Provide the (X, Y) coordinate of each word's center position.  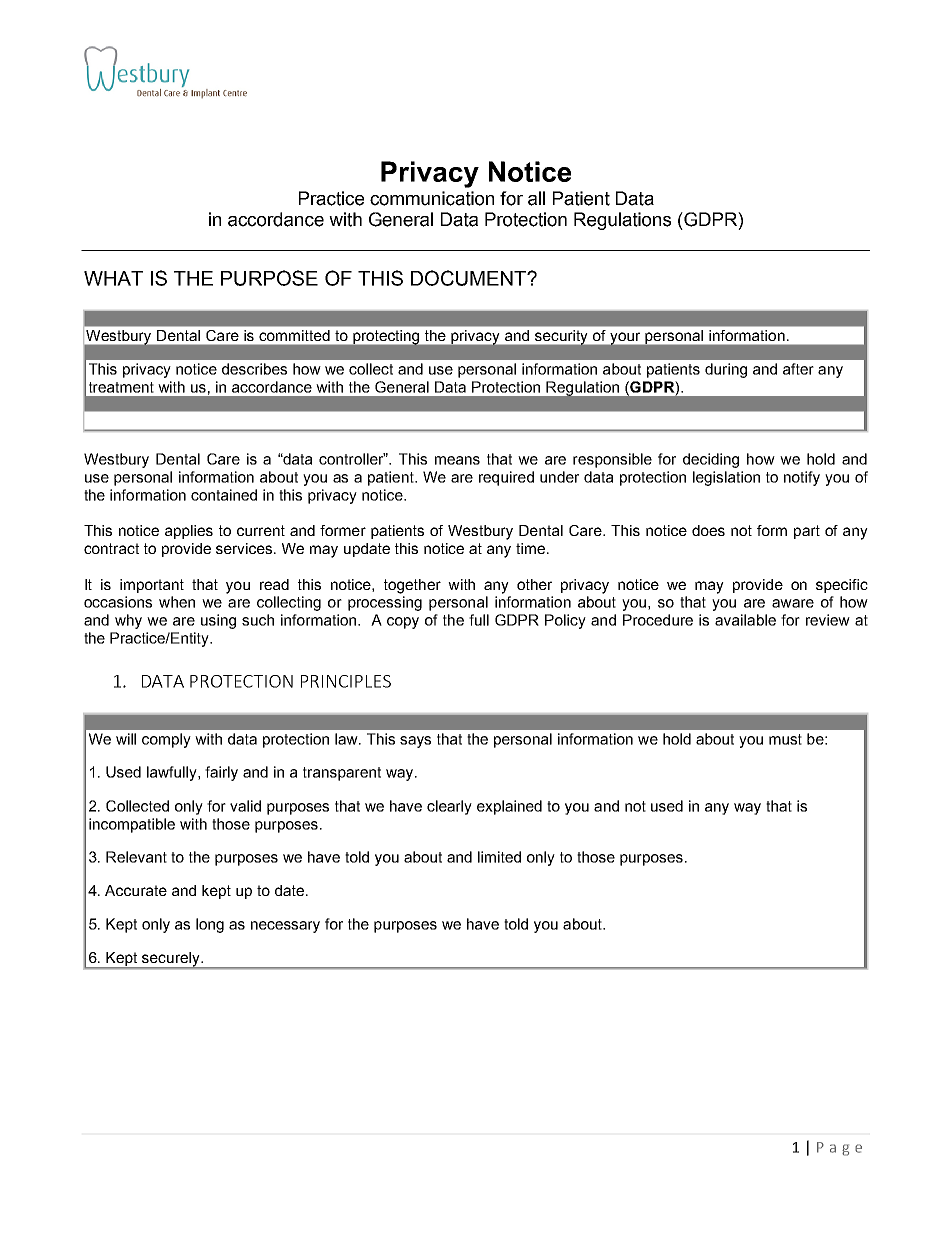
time (530, 548)
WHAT (113, 278)
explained (509, 807)
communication (432, 198)
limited (499, 857)
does (708, 530)
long (210, 925)
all (536, 198)
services (245, 548)
